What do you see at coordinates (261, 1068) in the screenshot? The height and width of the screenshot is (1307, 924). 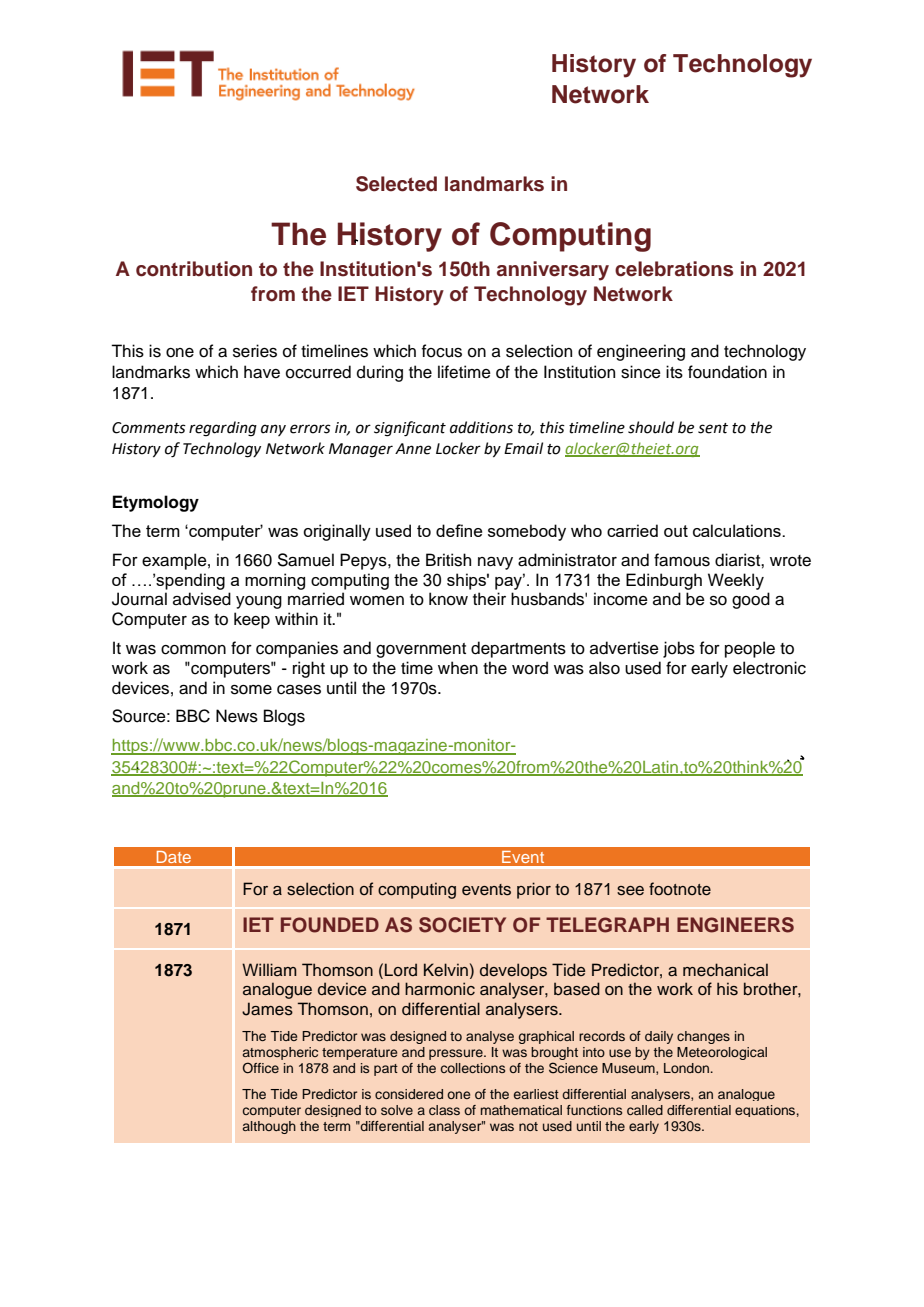 I see `Office` at bounding box center [261, 1068].
